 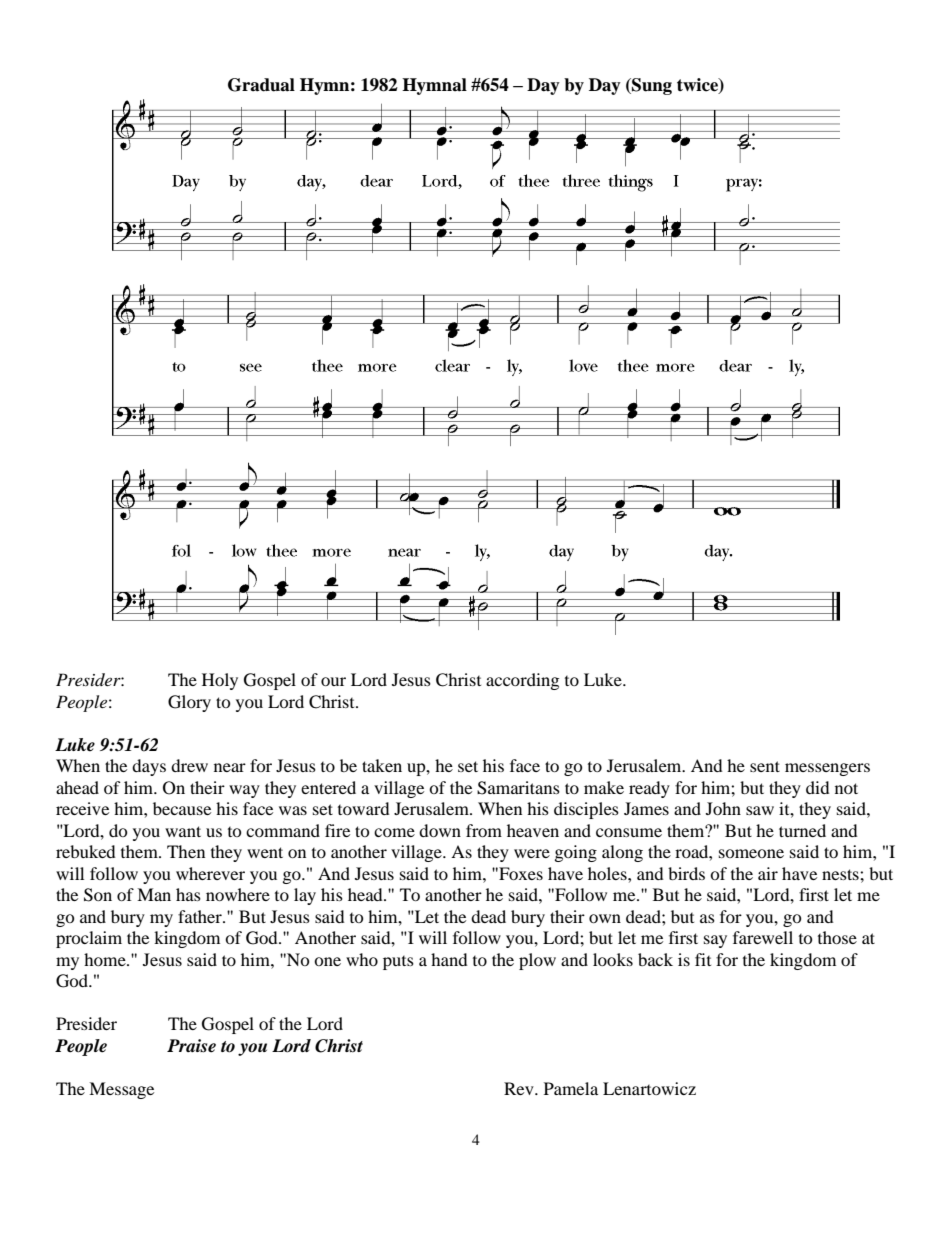 I want to click on drew, so click(x=189, y=765).
